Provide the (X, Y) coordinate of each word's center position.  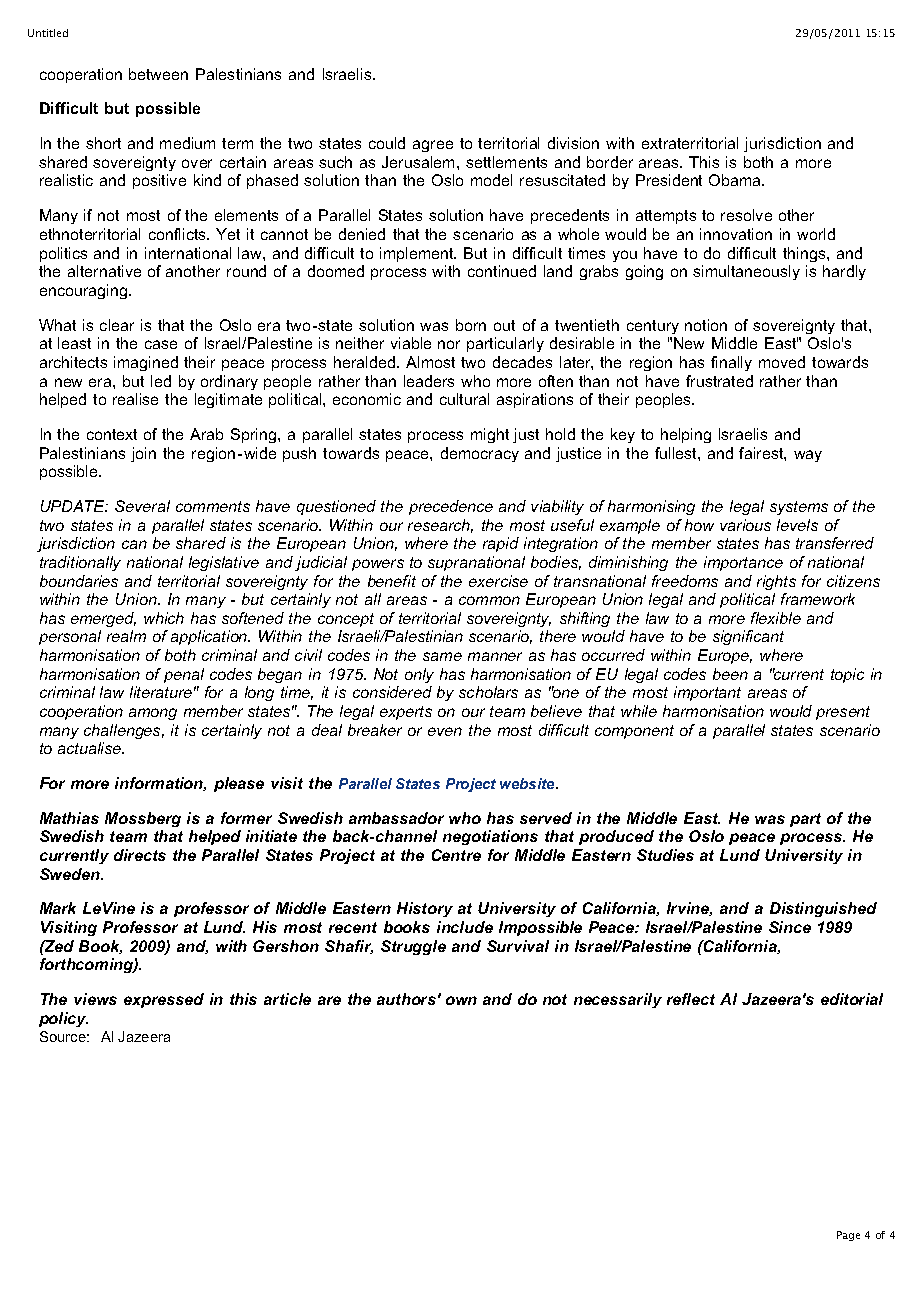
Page (848, 1236)
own (461, 1000)
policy (63, 1019)
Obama (736, 180)
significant (748, 637)
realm (126, 636)
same (442, 656)
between (158, 74)
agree (433, 146)
